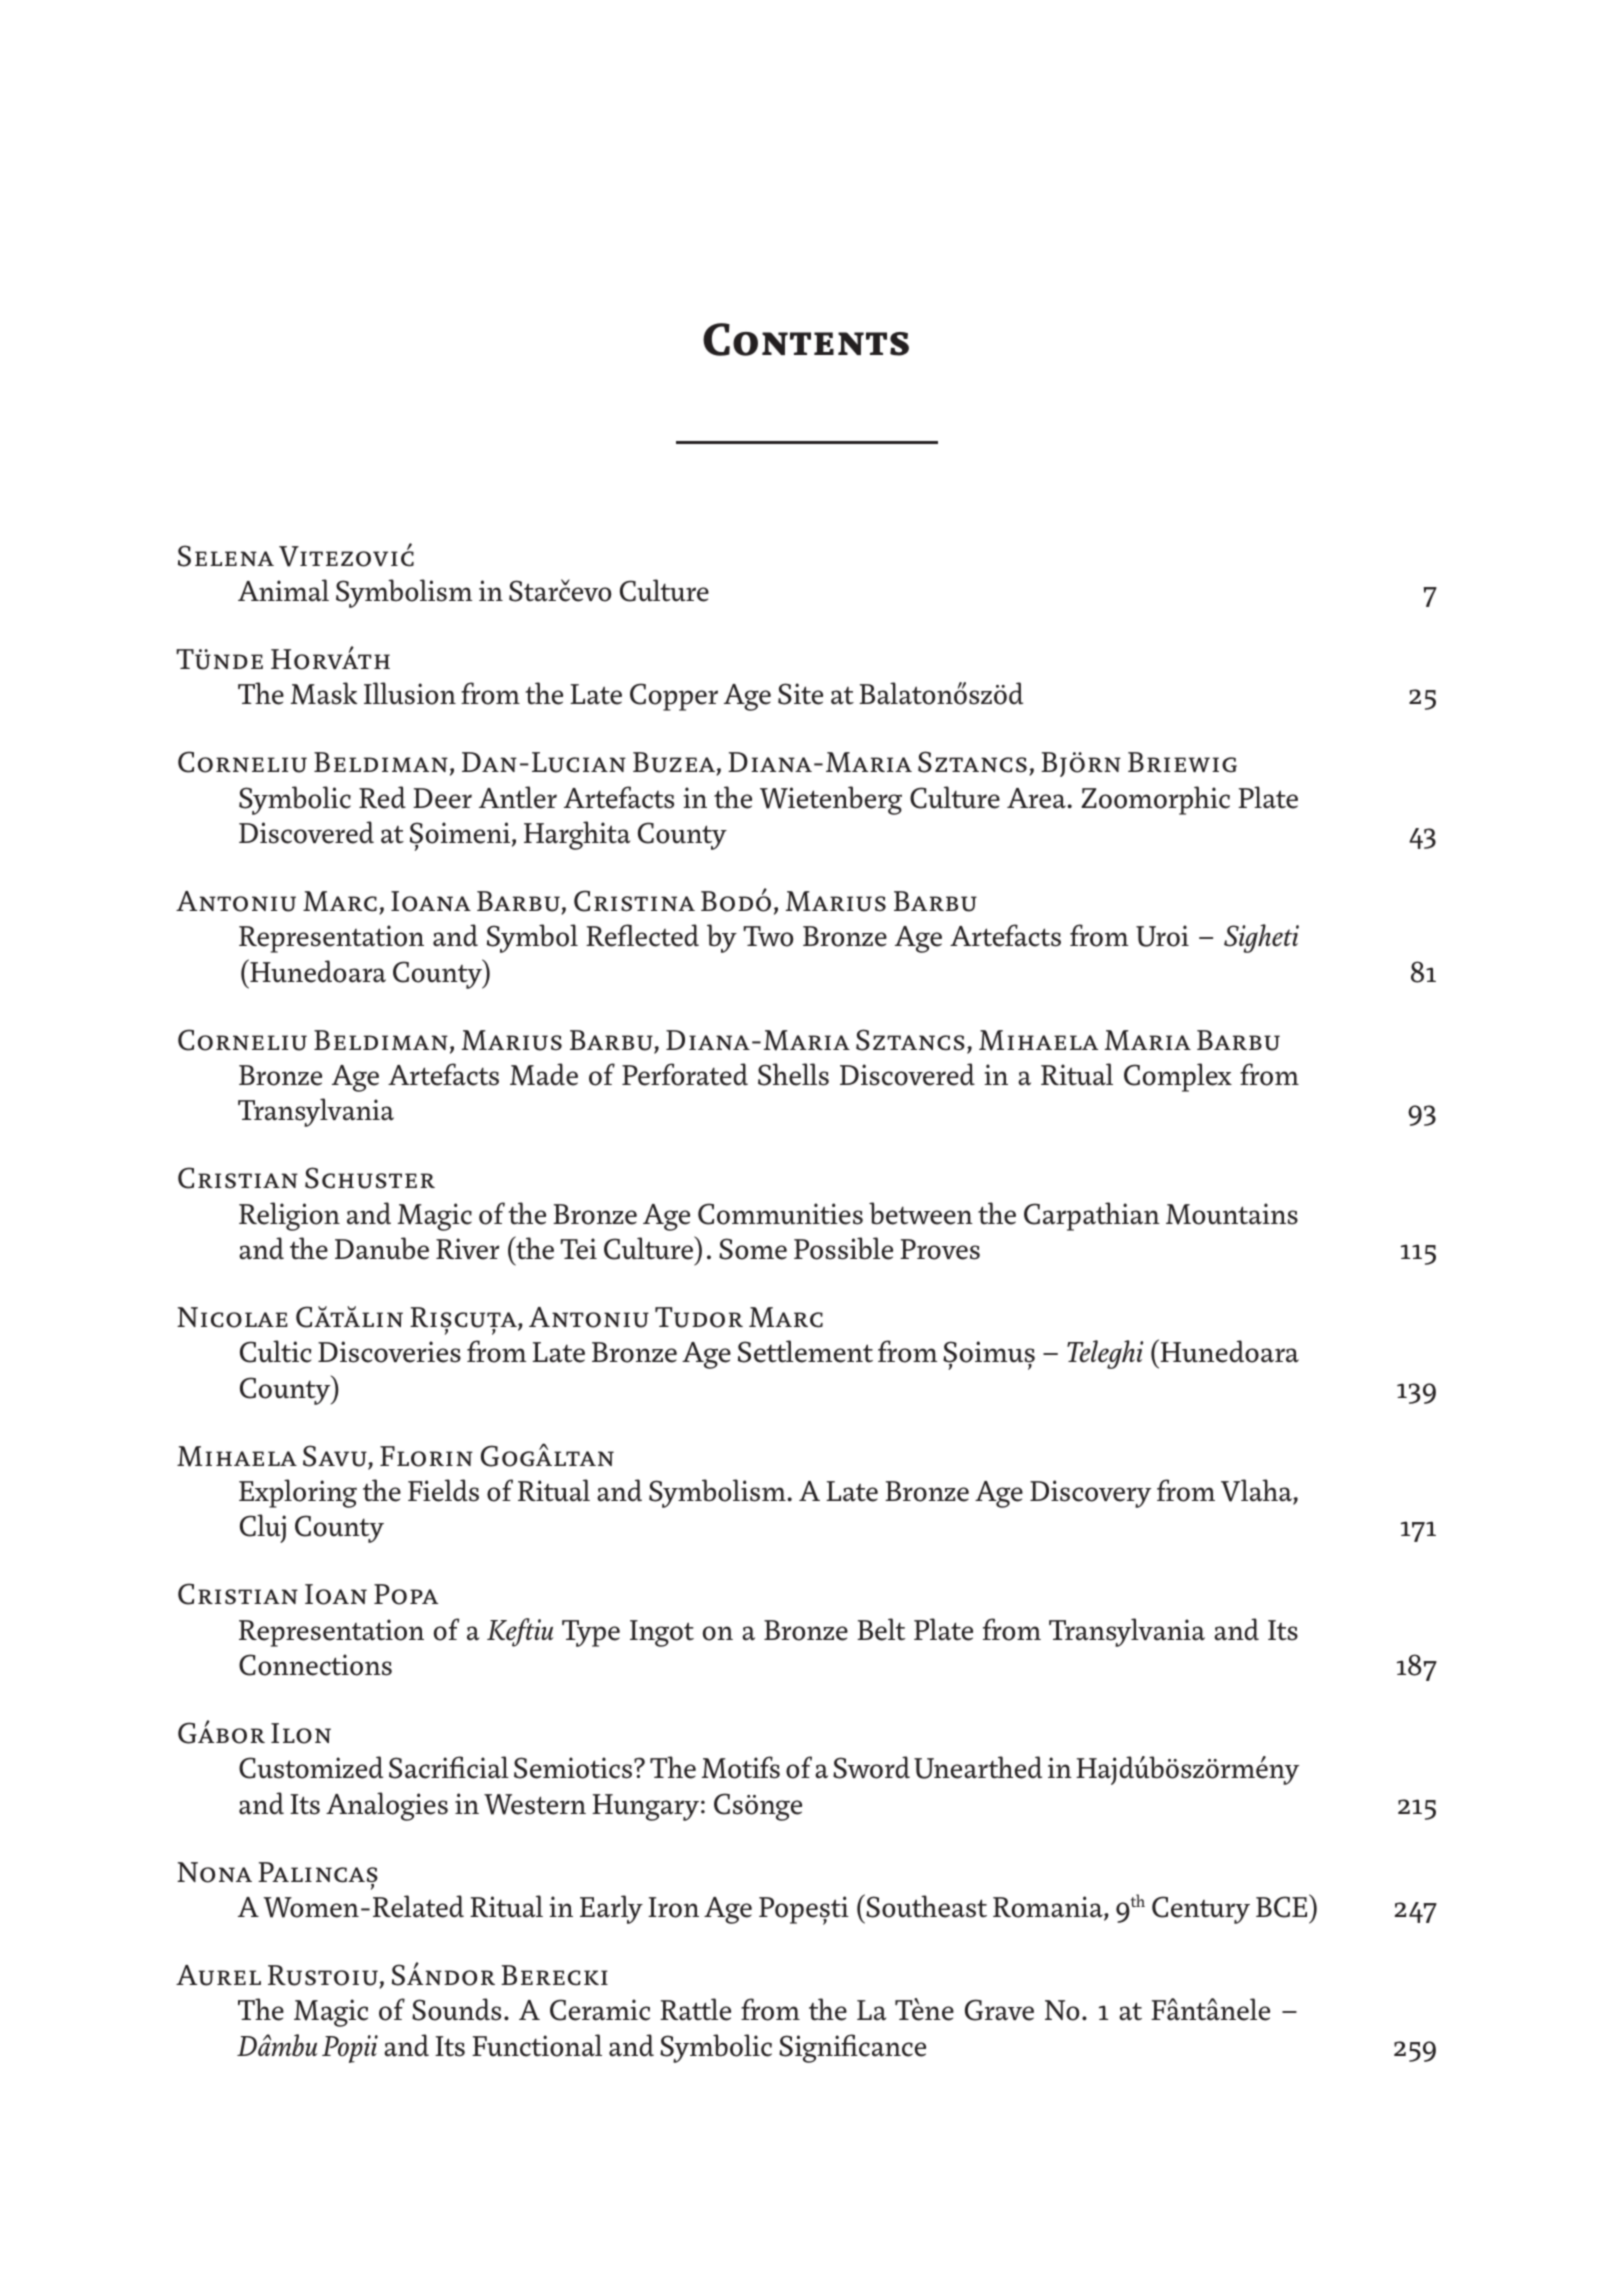 This page has width=1614, height=2283. Describe the element at coordinates (780, 1214) in the page. I see `Communities` at that location.
